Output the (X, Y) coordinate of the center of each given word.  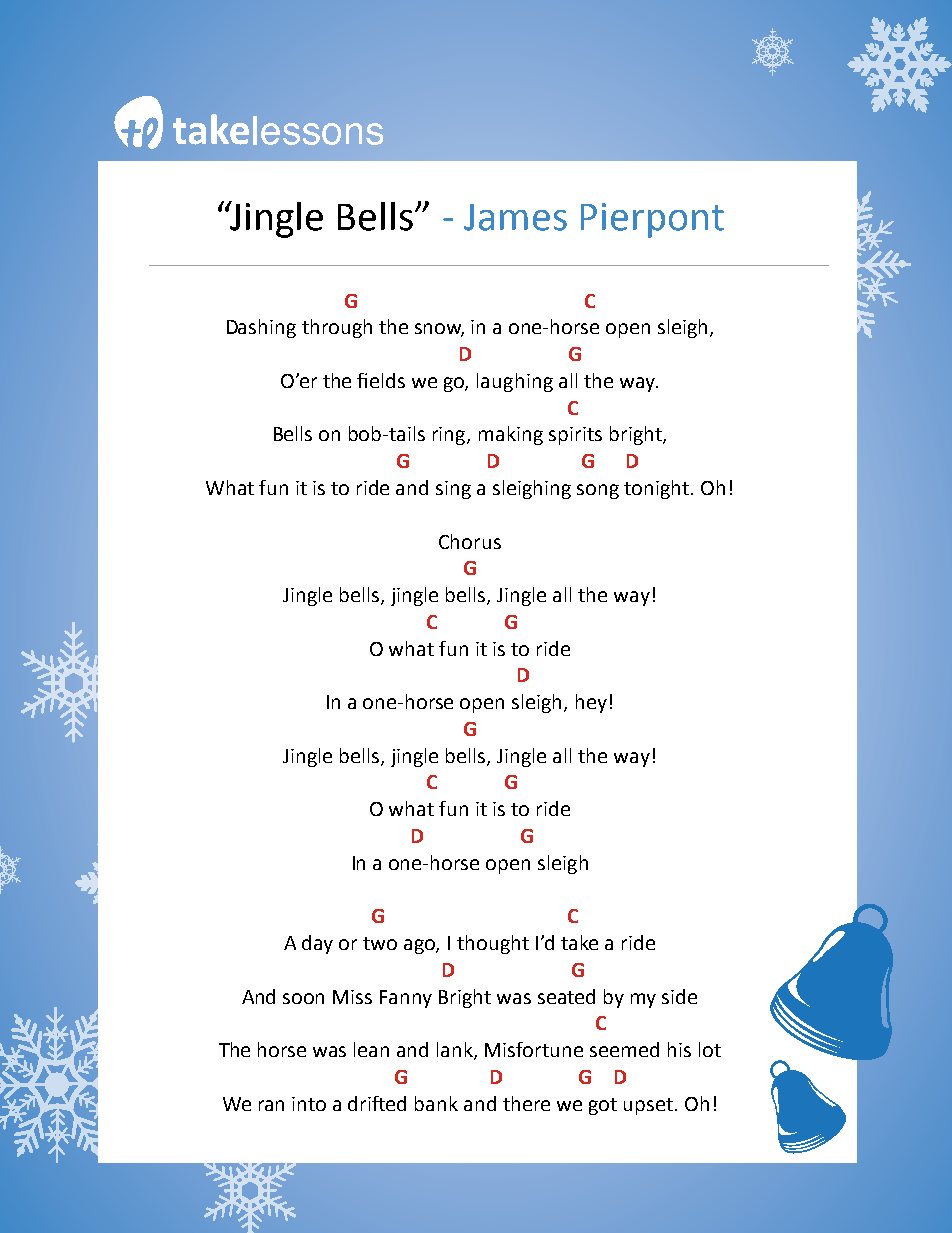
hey (591, 703)
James (515, 217)
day (317, 944)
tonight (658, 489)
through (337, 328)
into (309, 1104)
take (579, 942)
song (598, 491)
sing (453, 490)
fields (381, 380)
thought (493, 944)
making (511, 435)
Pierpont (652, 220)
